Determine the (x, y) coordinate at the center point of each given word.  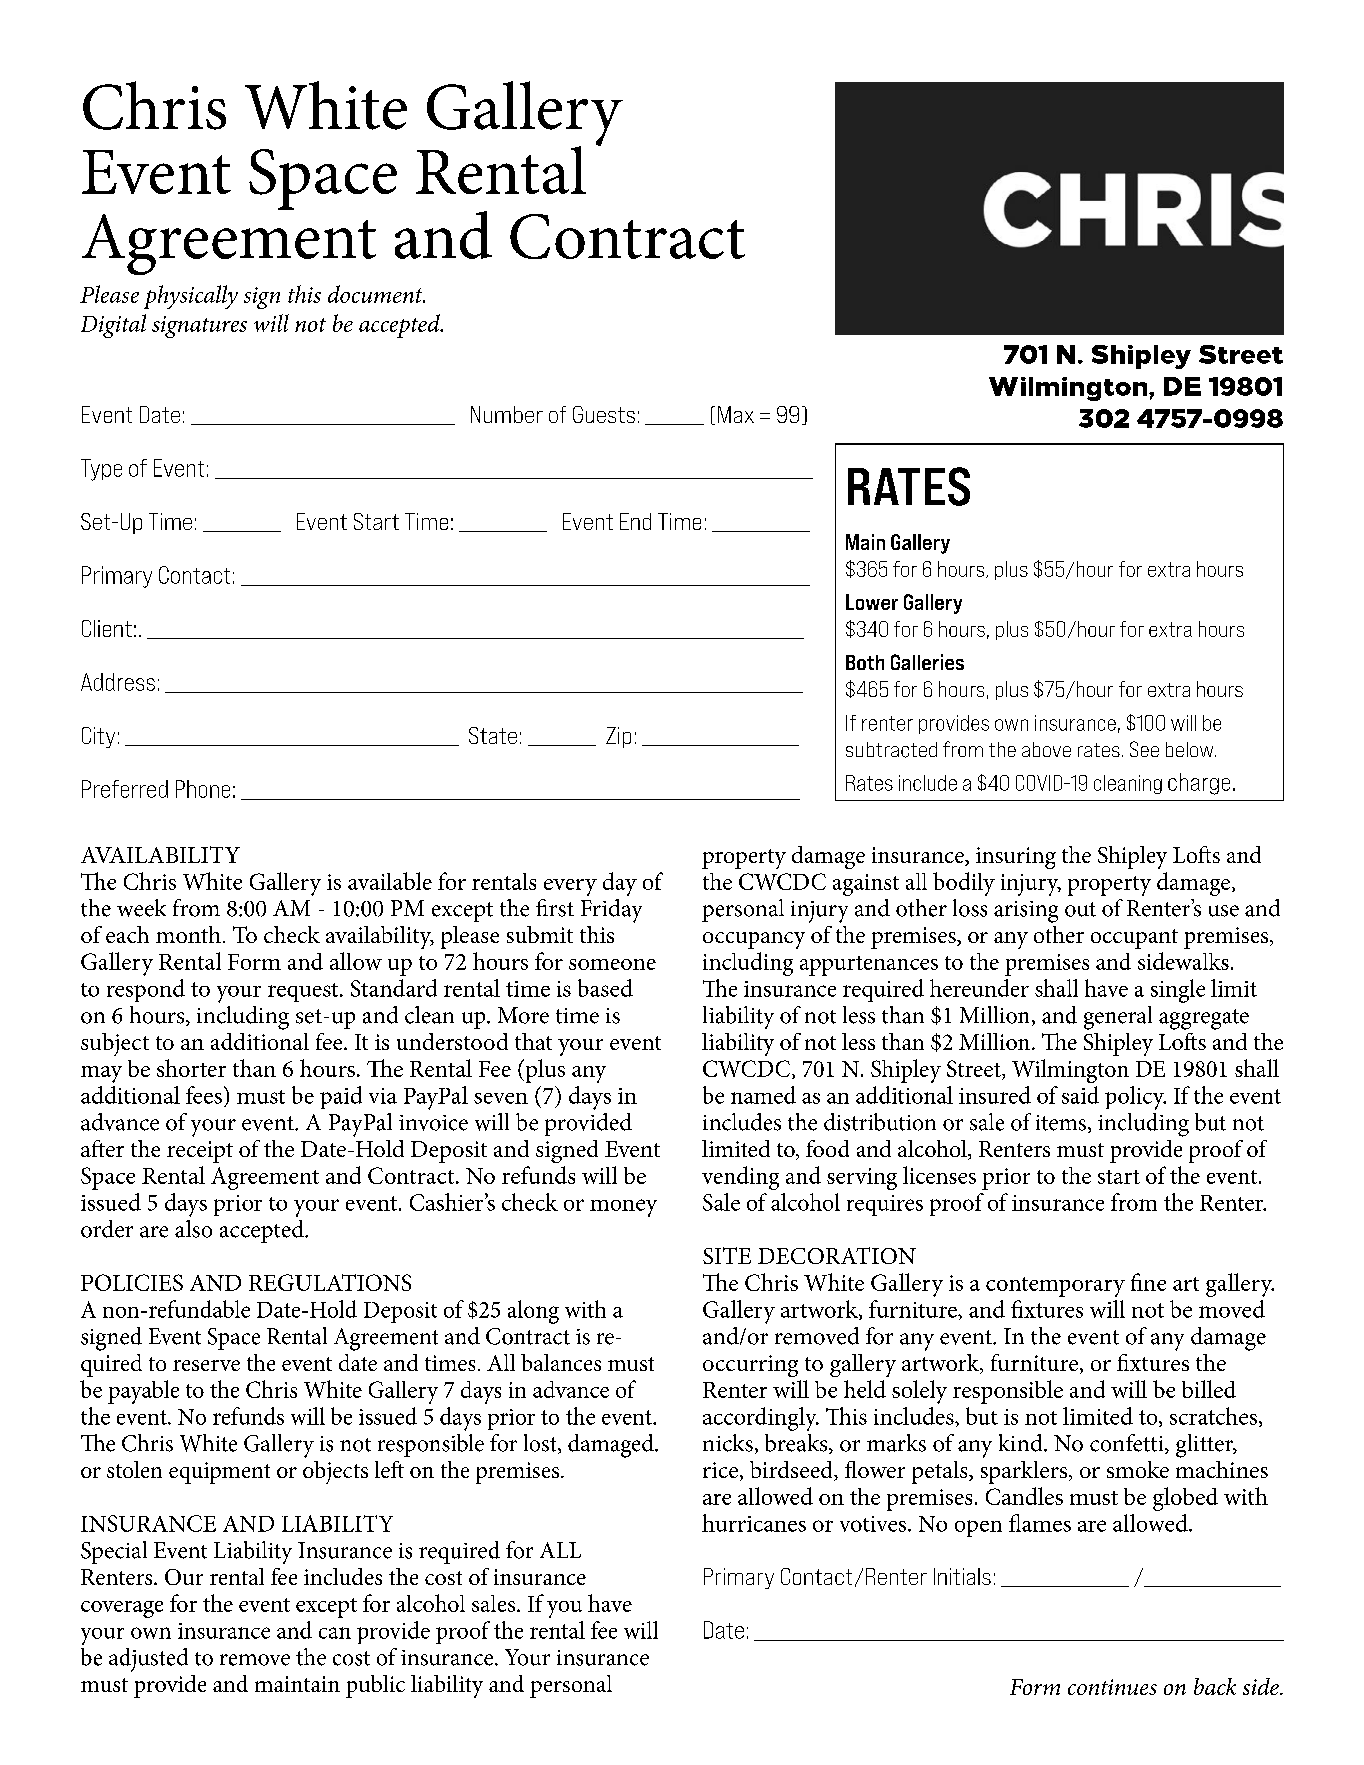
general (1118, 1018)
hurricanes (754, 1523)
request (304, 992)
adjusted (148, 1660)
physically (191, 297)
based (605, 988)
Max (736, 414)
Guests (604, 414)
